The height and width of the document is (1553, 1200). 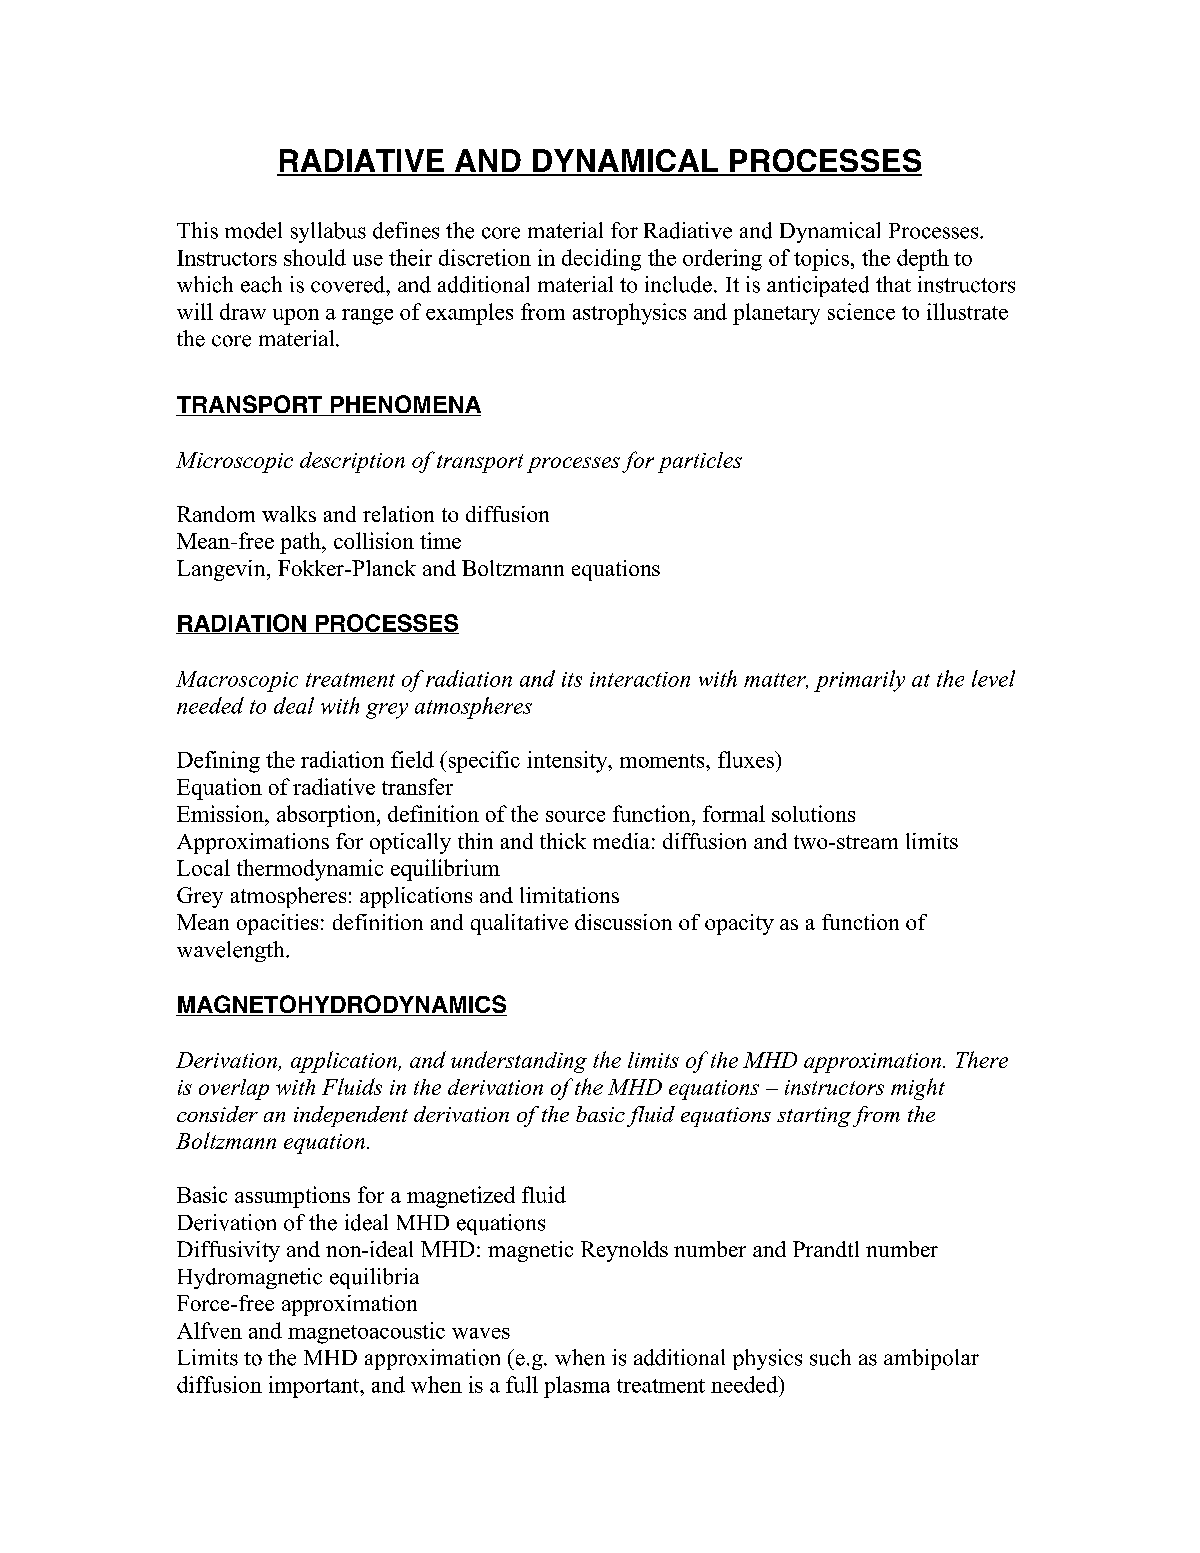 I want to click on should, so click(x=315, y=257).
